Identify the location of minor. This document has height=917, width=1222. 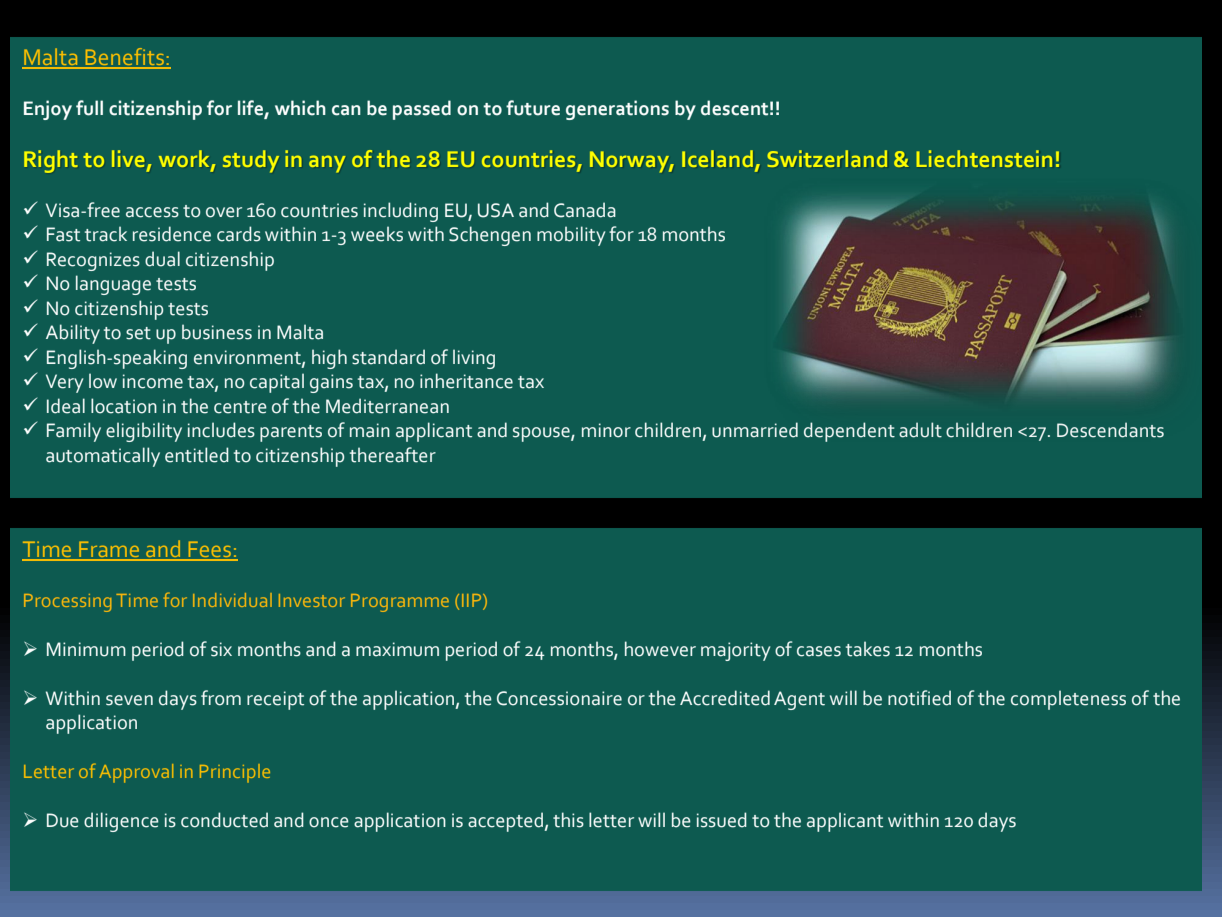
(606, 430).
